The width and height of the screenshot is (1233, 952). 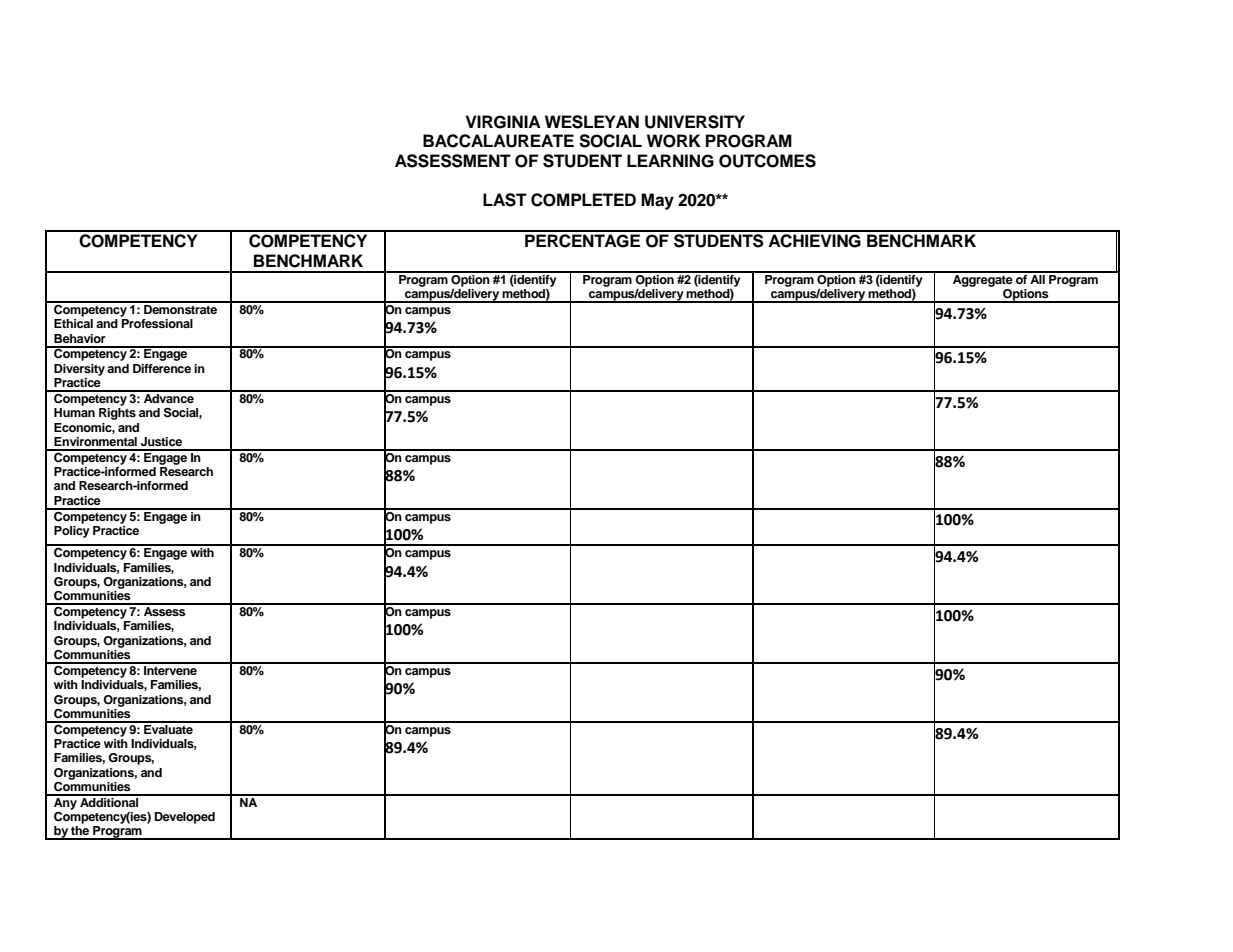 I want to click on OUTCOMES, so click(x=767, y=161).
